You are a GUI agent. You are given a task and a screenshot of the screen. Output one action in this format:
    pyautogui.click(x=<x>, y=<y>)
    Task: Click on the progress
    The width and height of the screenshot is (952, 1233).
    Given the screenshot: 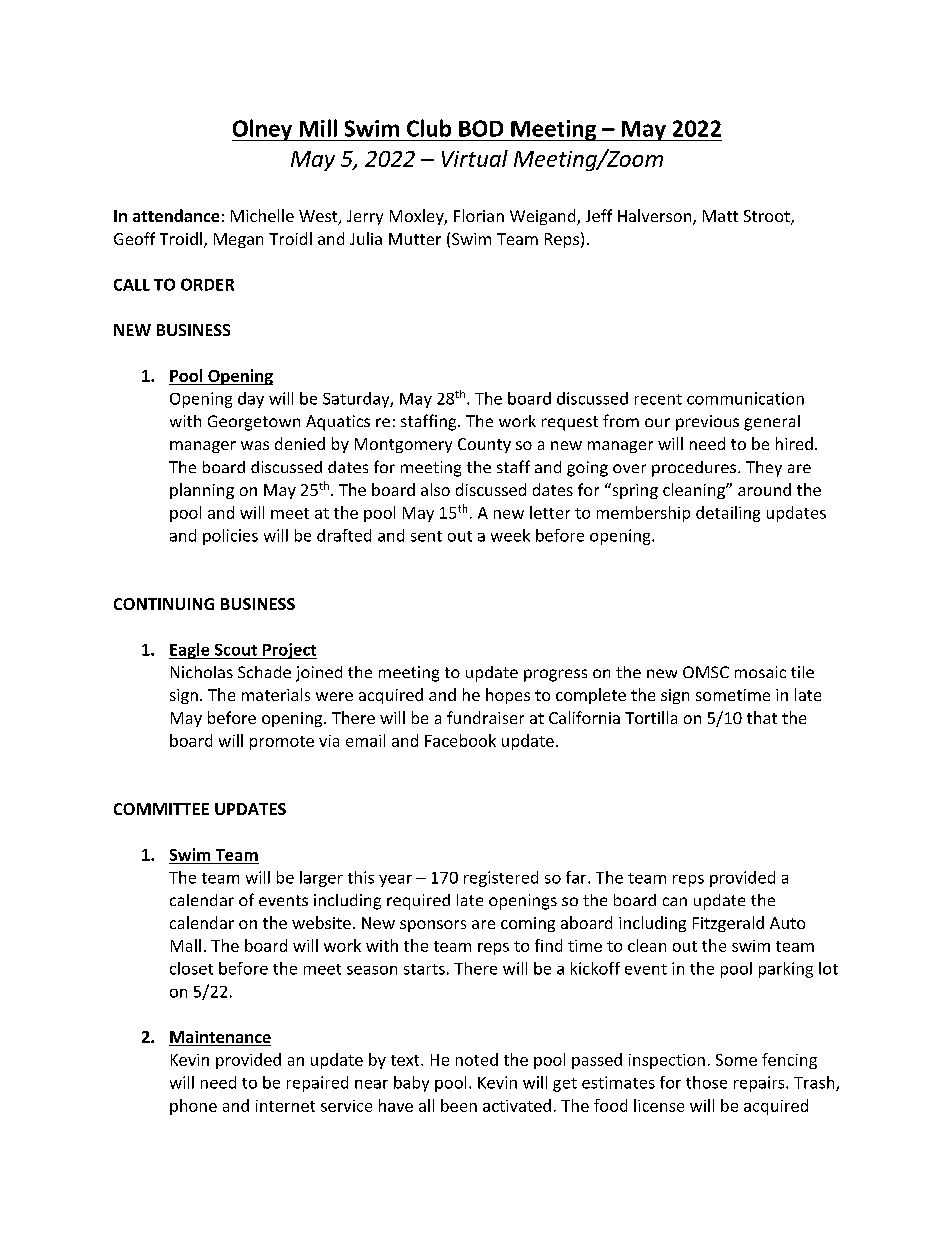 What is the action you would take?
    pyautogui.click(x=555, y=675)
